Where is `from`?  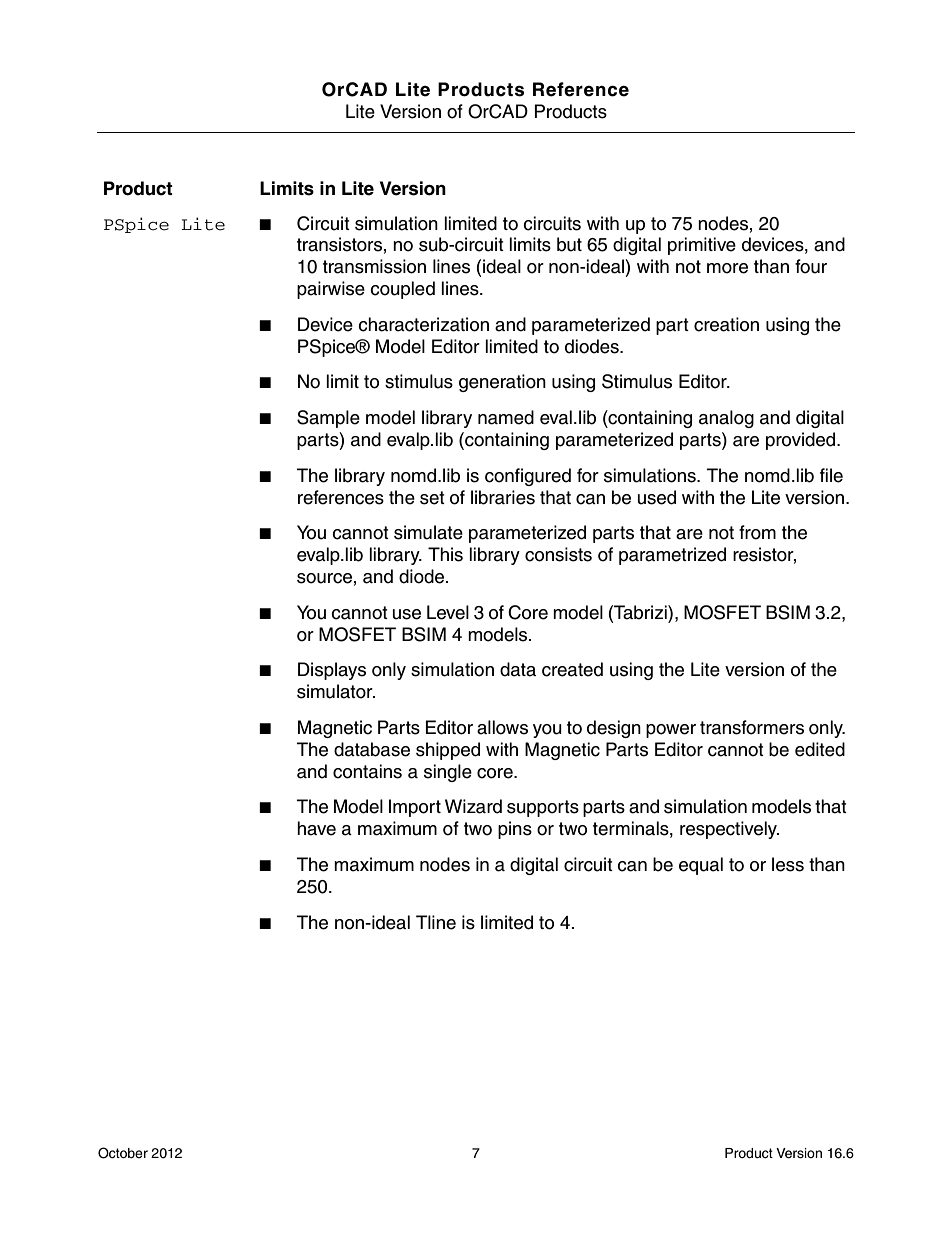
from is located at coordinates (757, 532).
